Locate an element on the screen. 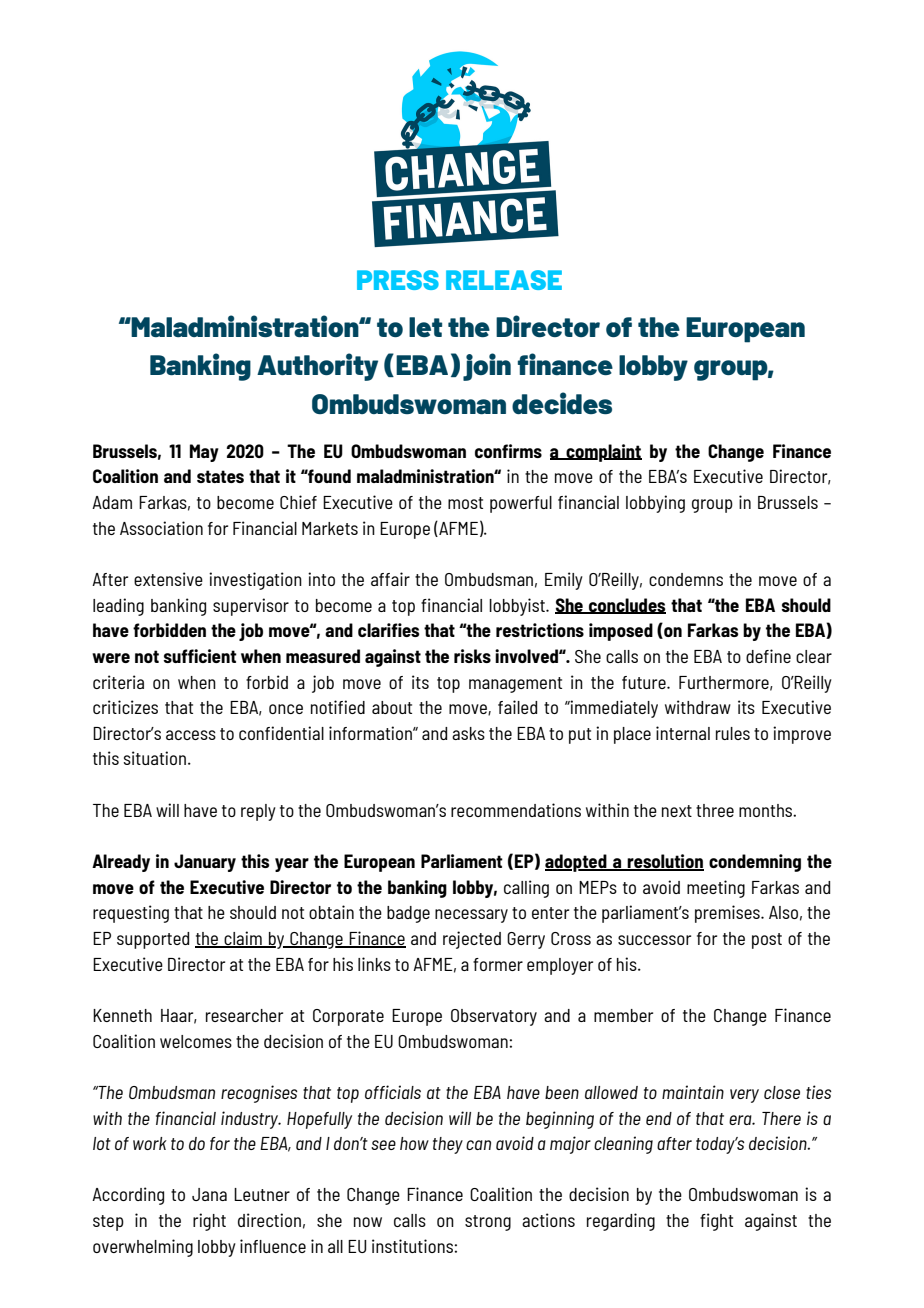 This screenshot has width=924, height=1308. condemning is located at coordinates (755, 863).
